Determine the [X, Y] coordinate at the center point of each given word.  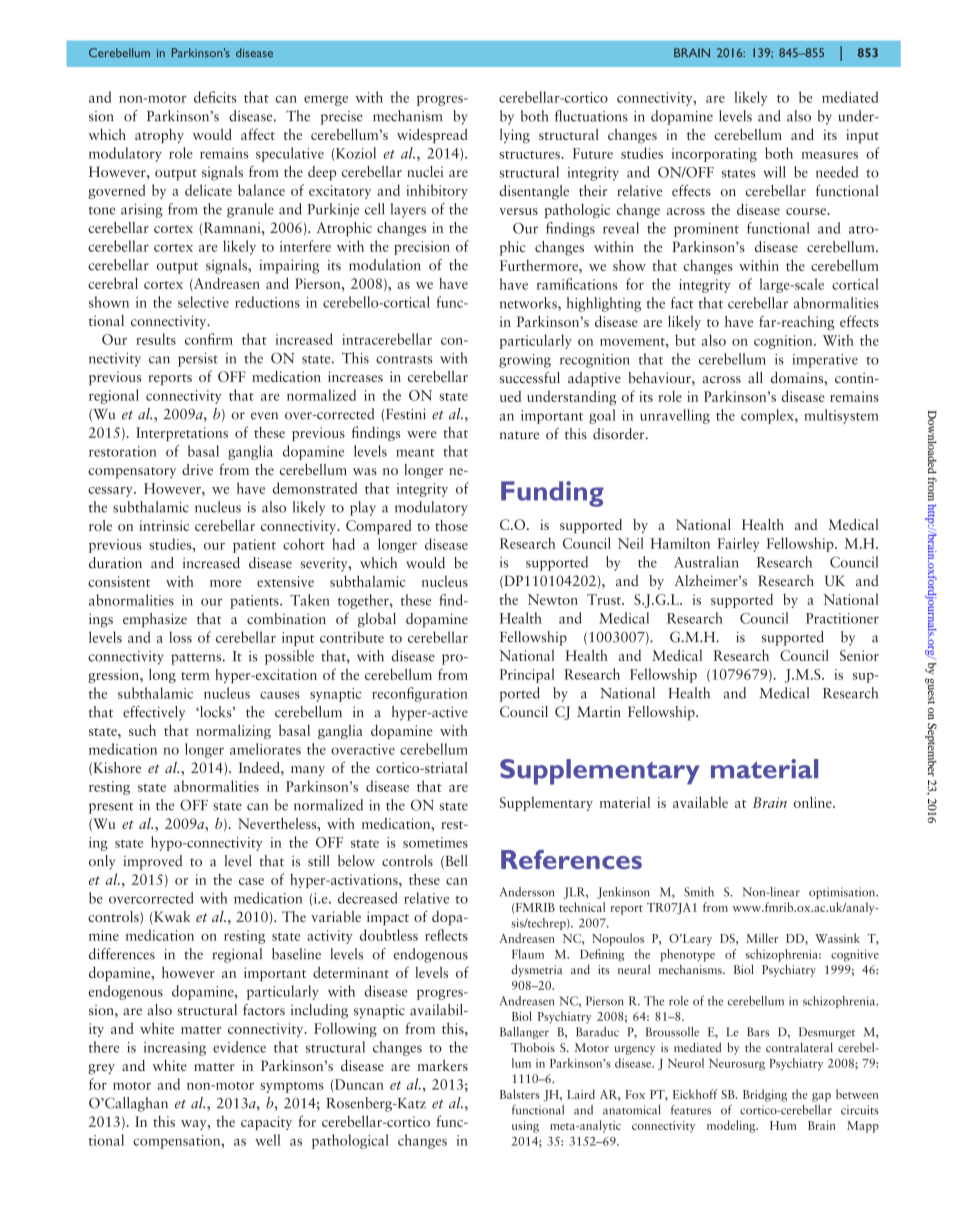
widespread [432, 135]
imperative [825, 361]
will [774, 172]
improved [153, 862]
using [525, 1127]
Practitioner [842, 618]
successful [529, 378]
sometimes [435, 842]
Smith [699, 892]
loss [180, 637]
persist [198, 360]
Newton [553, 599]
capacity [266, 1123]
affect [258, 134]
